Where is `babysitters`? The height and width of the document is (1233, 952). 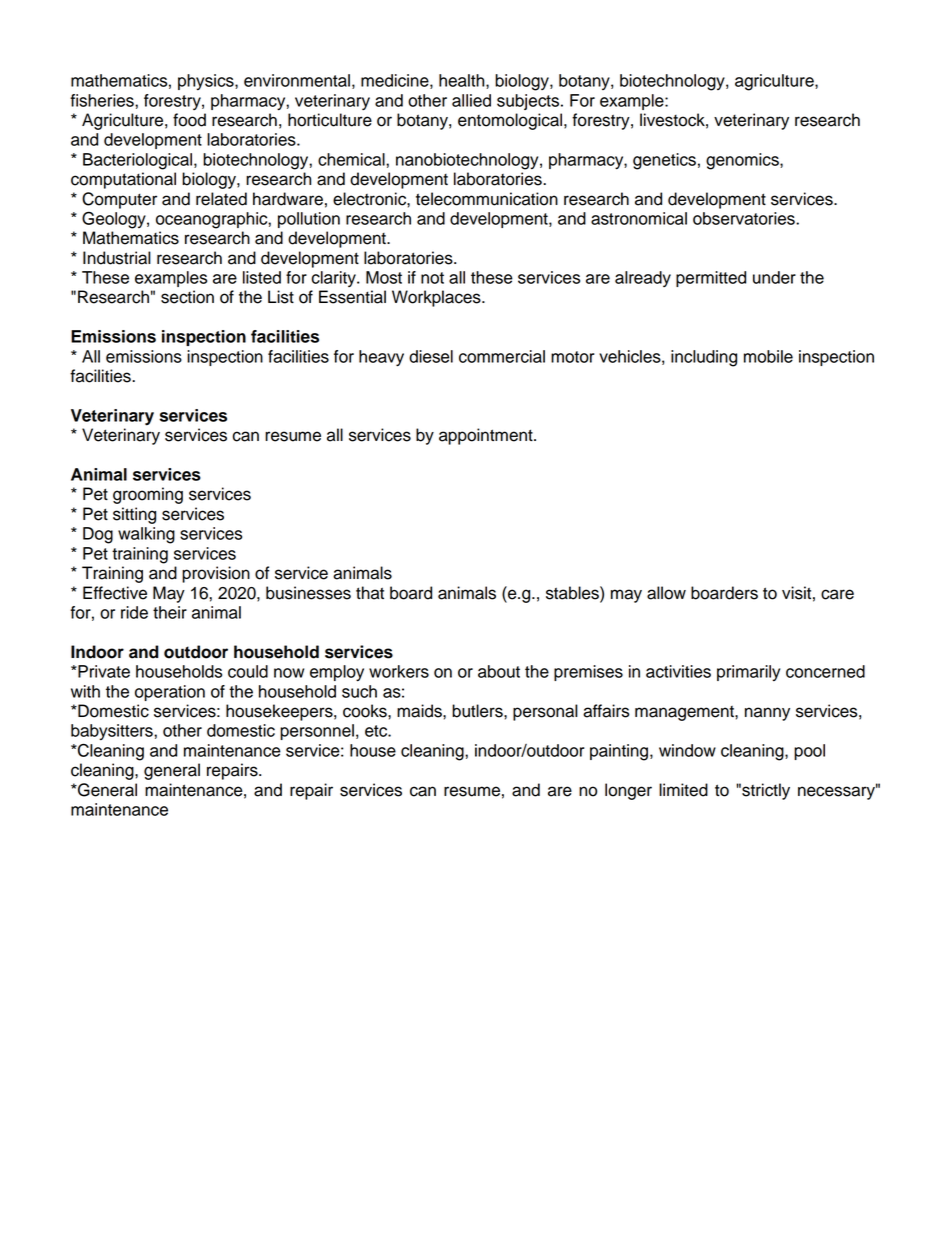
babysitters is located at coordinates (113, 732).
